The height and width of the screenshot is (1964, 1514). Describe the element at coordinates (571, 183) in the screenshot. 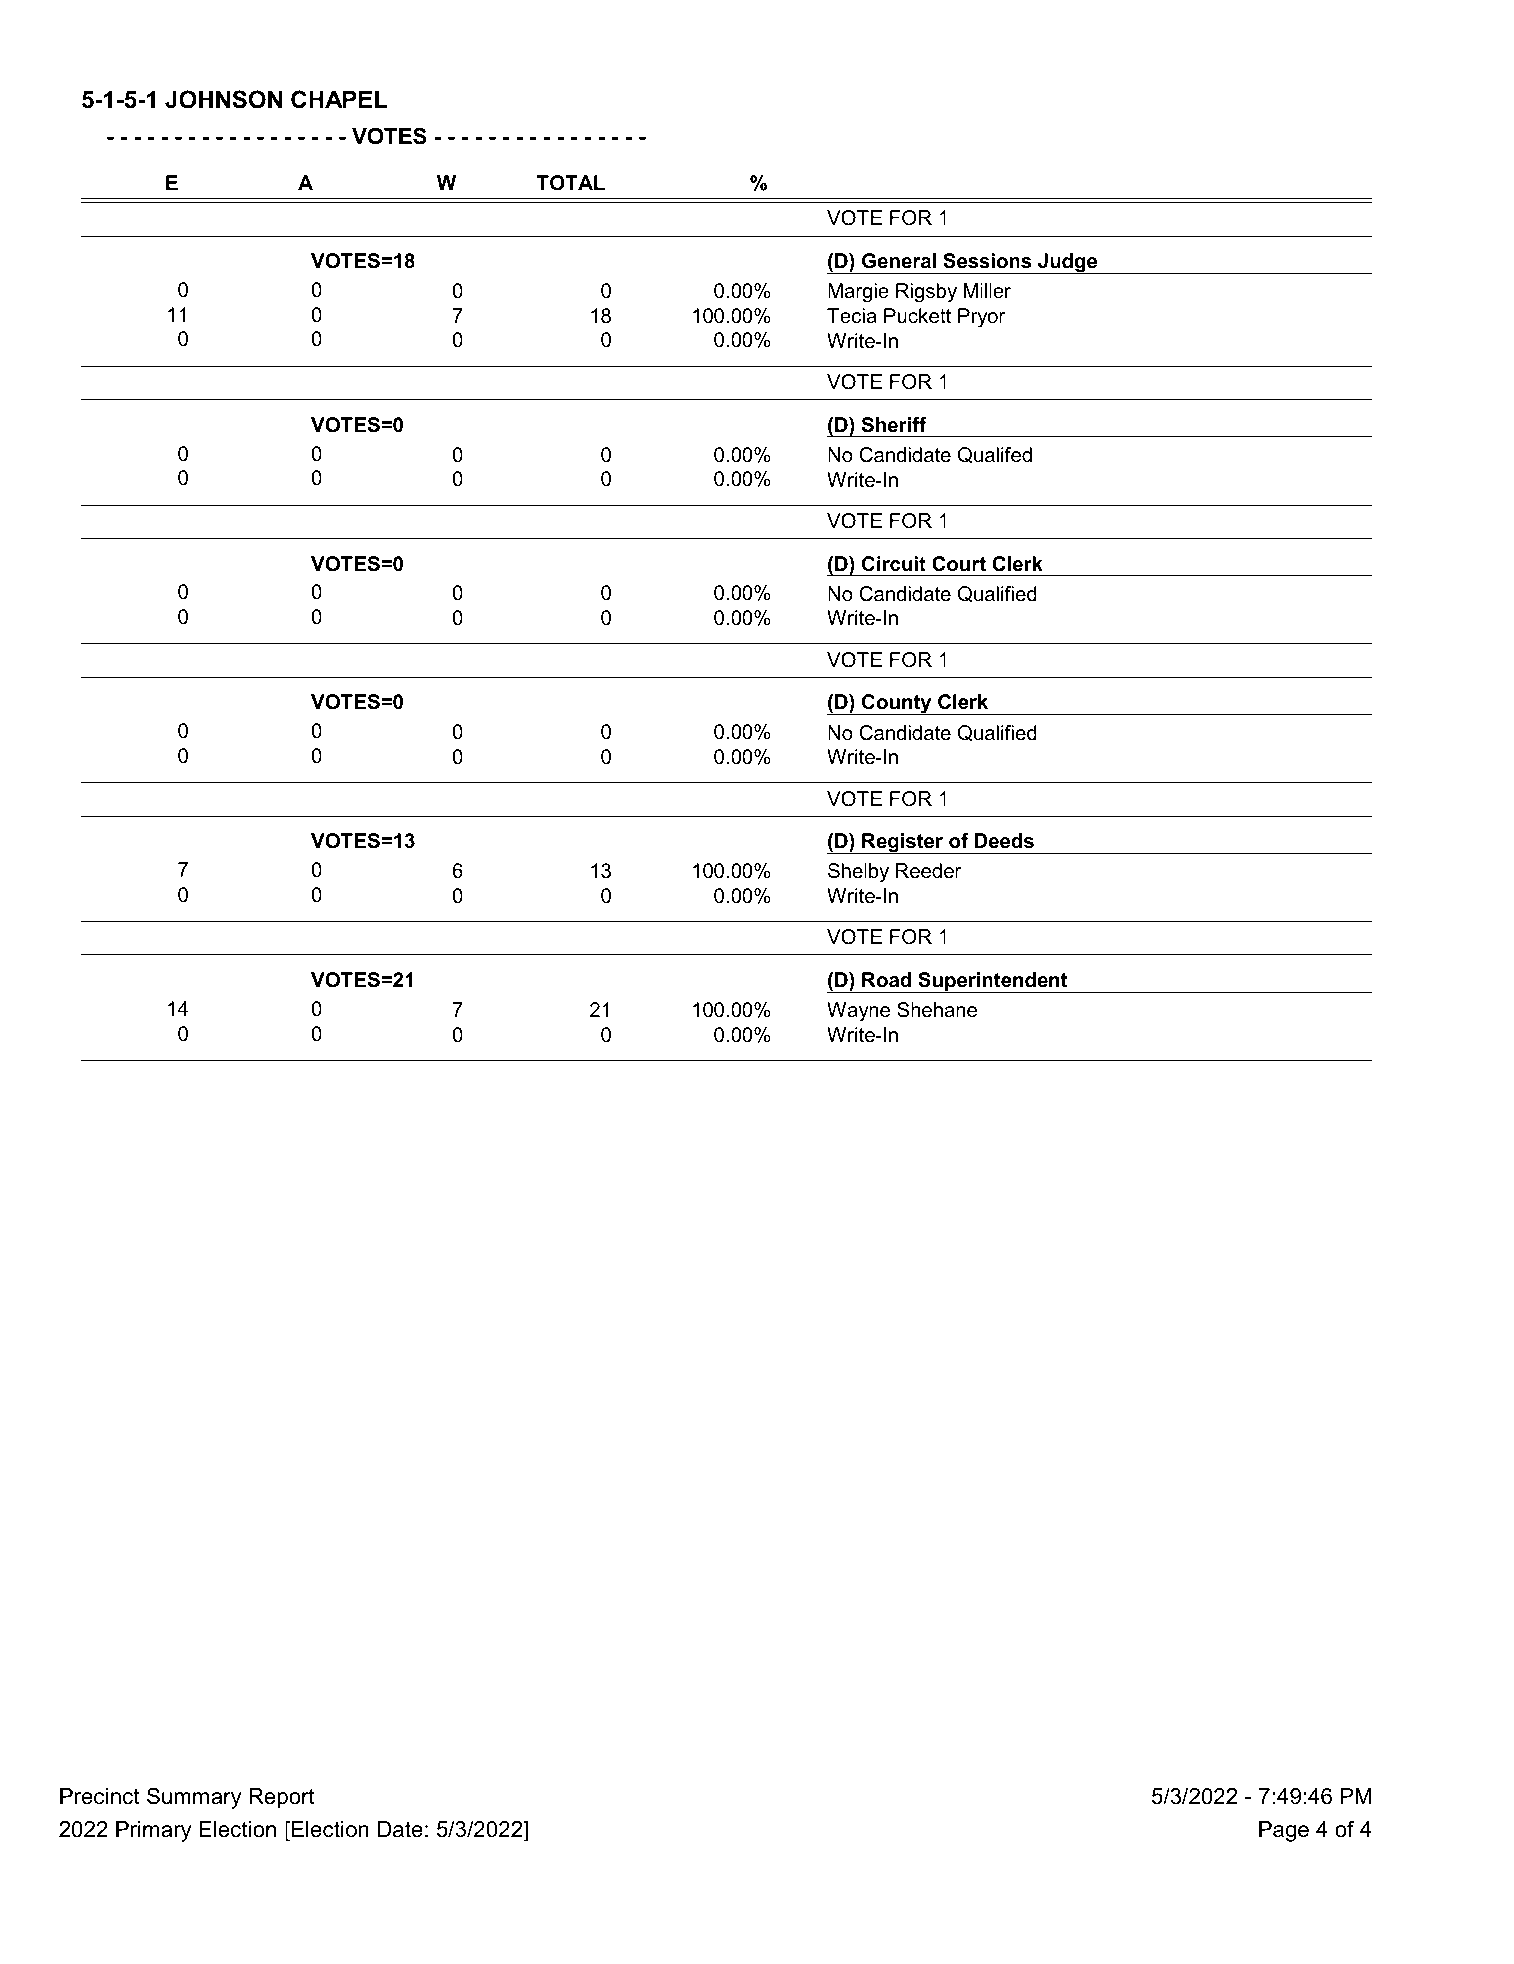

I see `TOTAL` at that location.
